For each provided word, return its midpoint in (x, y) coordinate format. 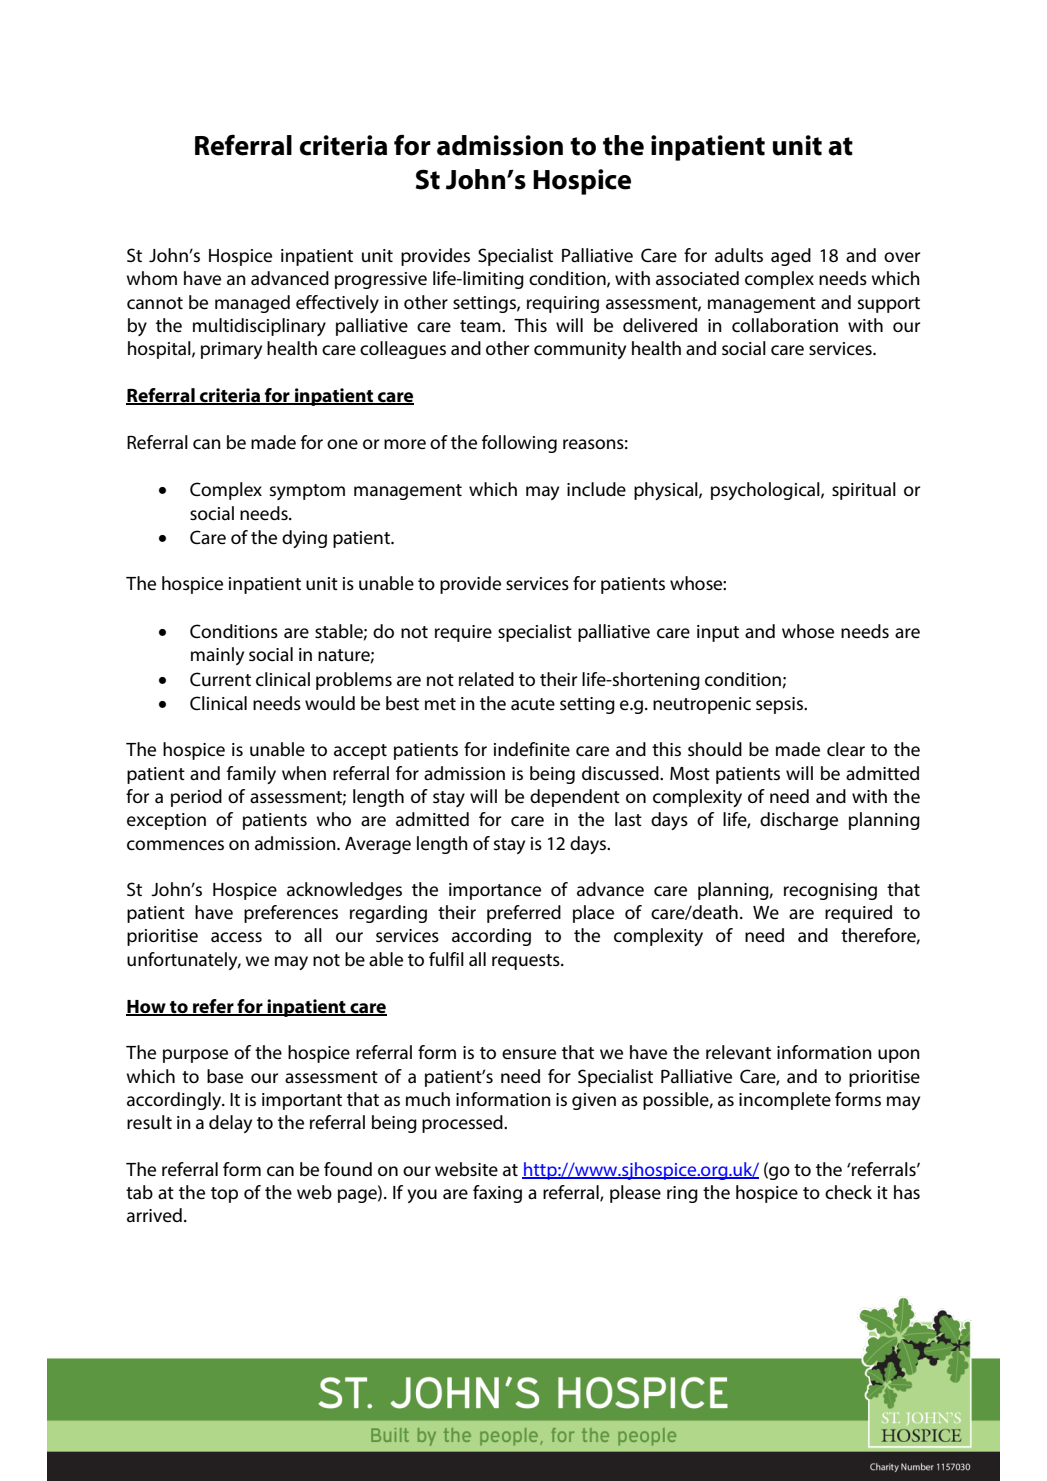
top (224, 1195)
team (481, 326)
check (848, 1192)
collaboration (785, 325)
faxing (497, 1194)
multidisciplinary (259, 327)
